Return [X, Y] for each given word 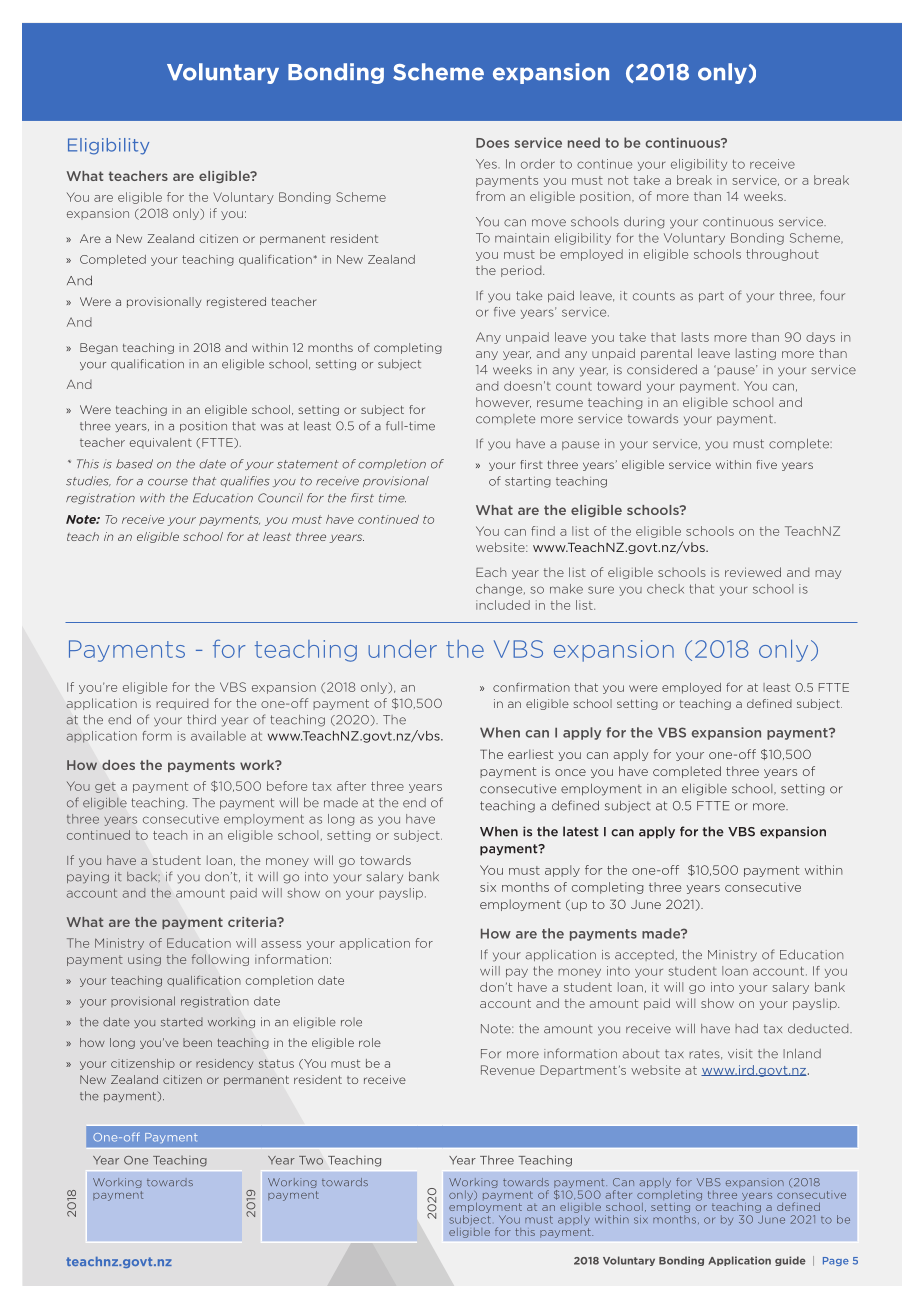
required [182, 704]
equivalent [160, 443]
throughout [782, 255]
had [746, 1029]
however [503, 402]
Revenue [508, 1070]
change [500, 590]
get [105, 787]
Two [311, 1160]
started [182, 1022]
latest [581, 831]
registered [236, 302]
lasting [756, 354]
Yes [487, 164]
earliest [530, 754]
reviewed [753, 572]
